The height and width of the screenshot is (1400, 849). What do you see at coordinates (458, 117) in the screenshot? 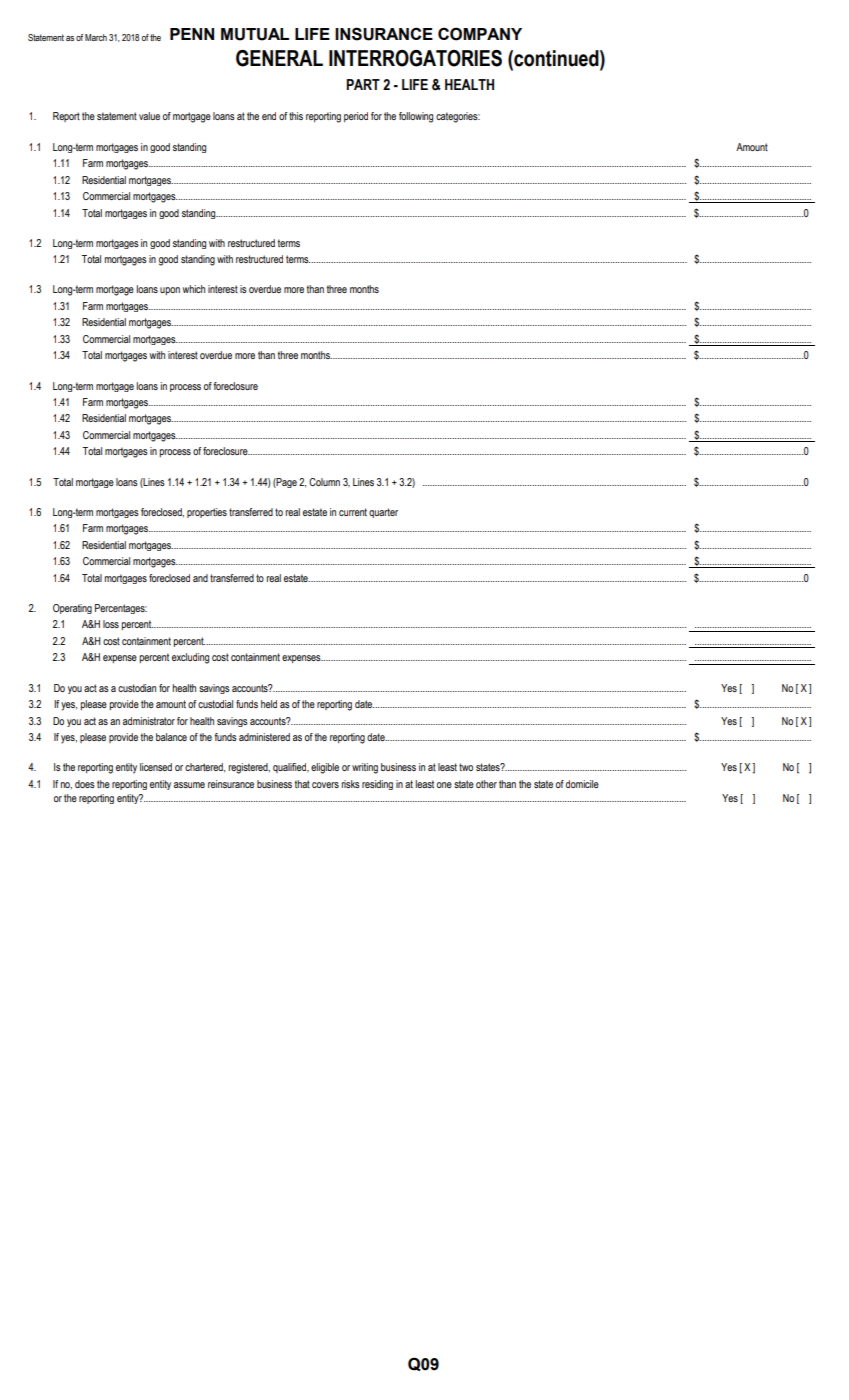
I see `categories` at bounding box center [458, 117].
